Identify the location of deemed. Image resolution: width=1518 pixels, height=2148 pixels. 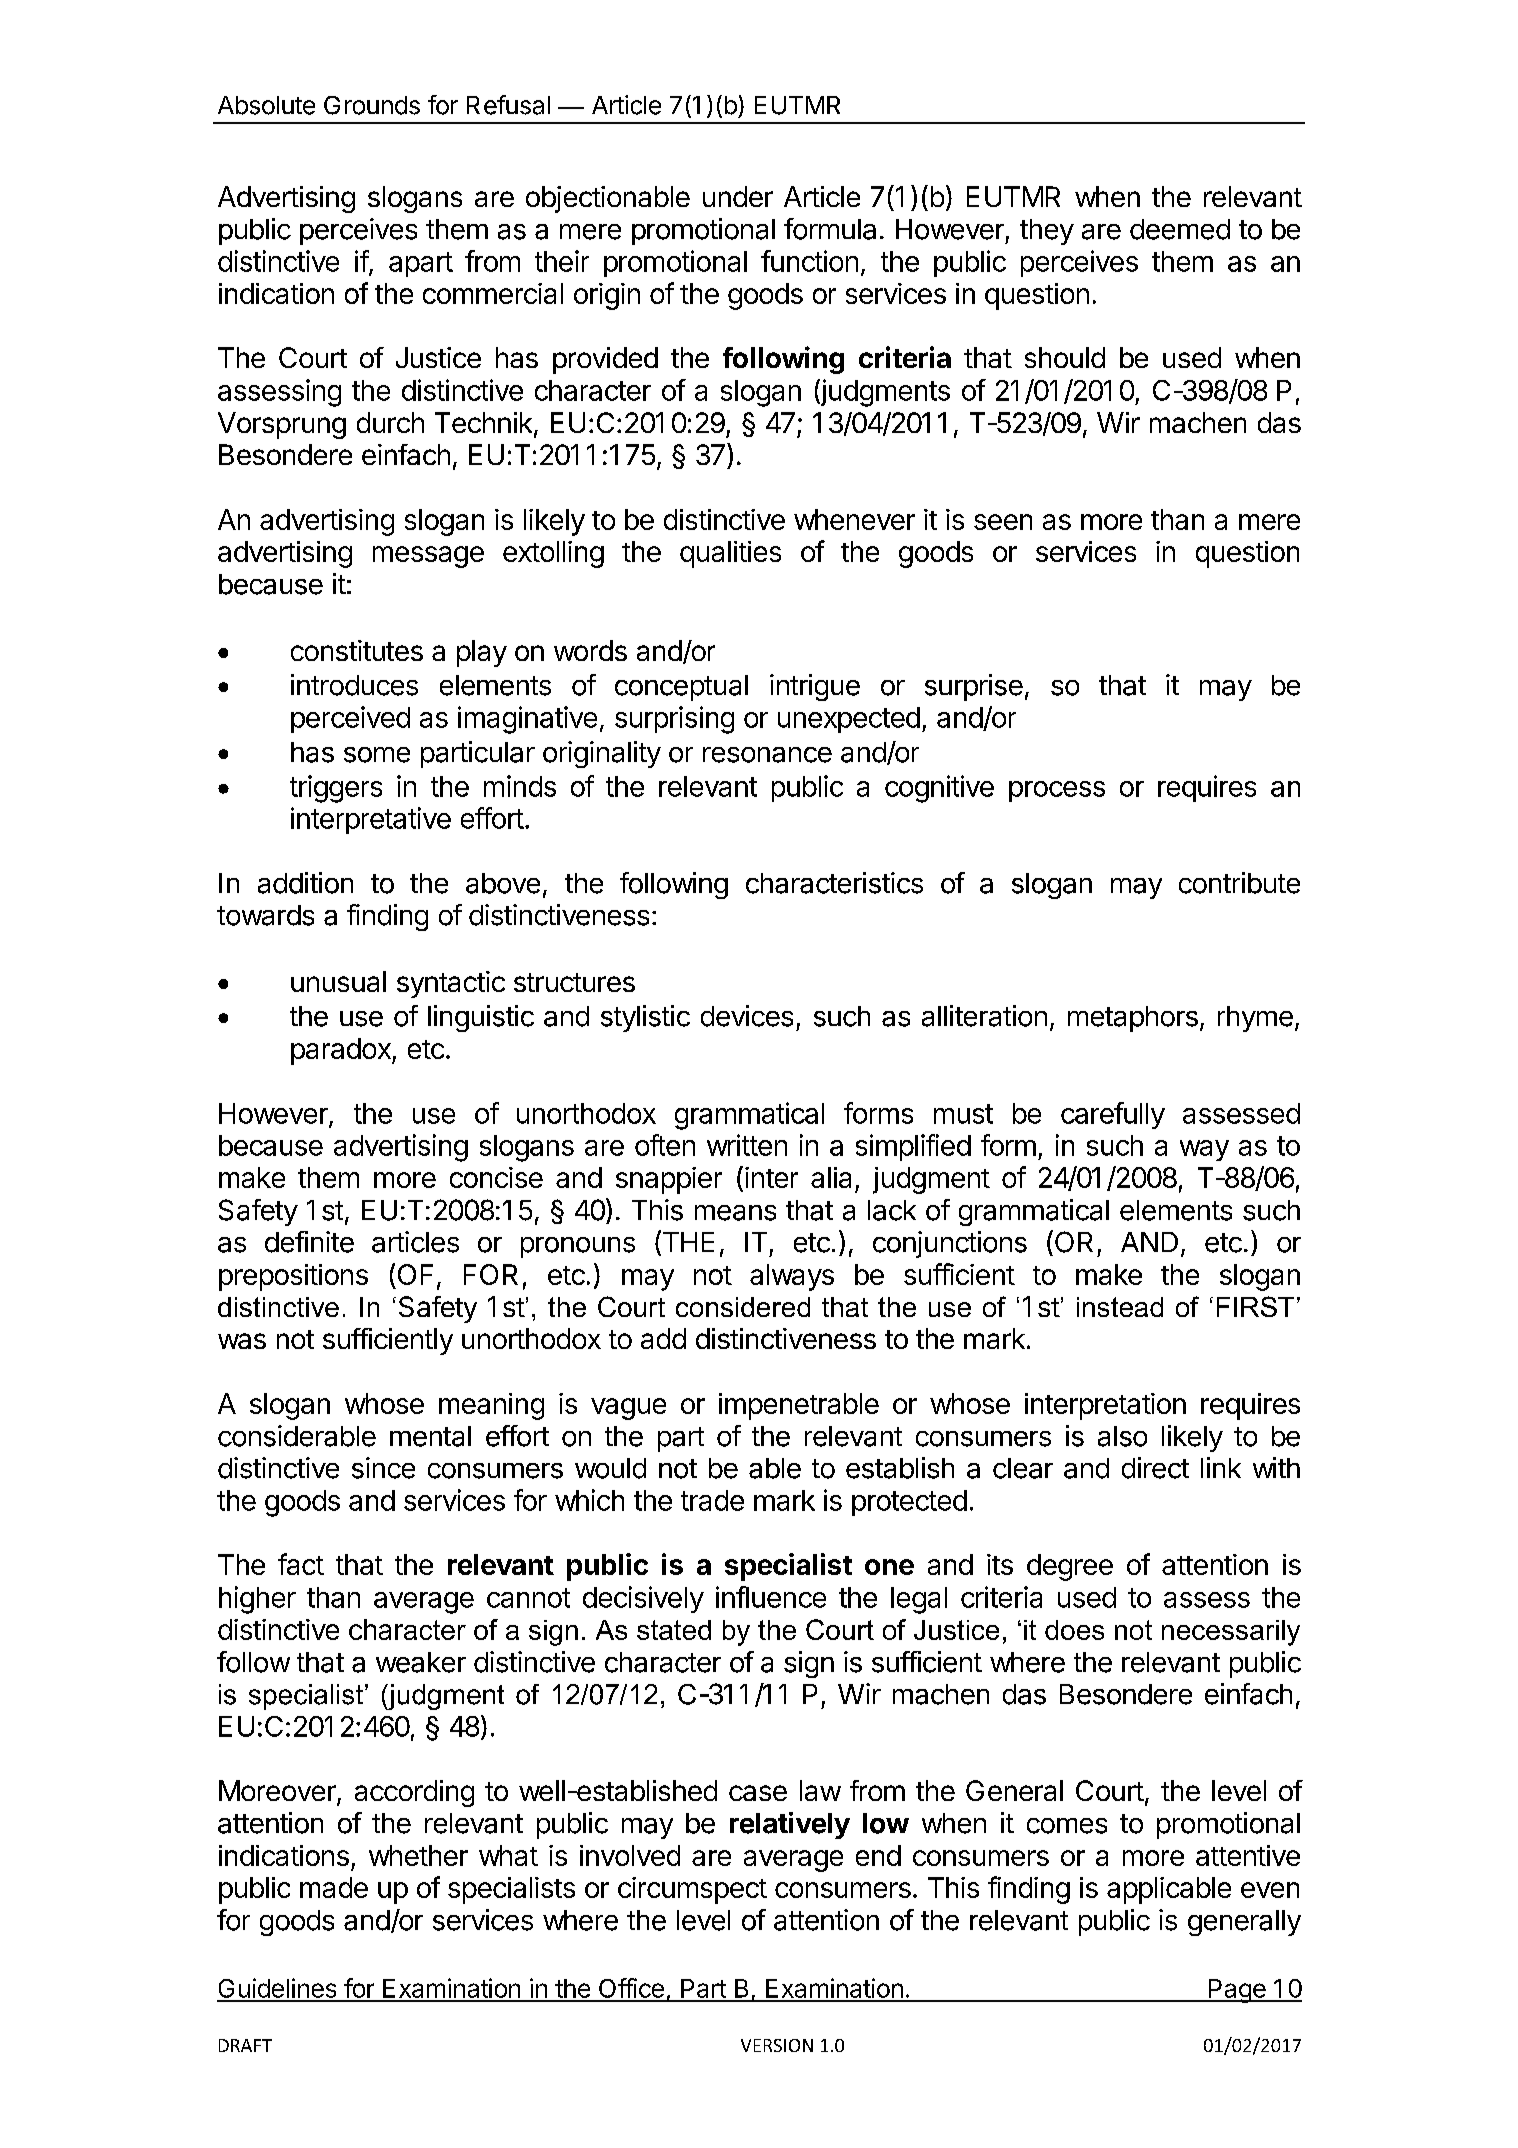
(1180, 229).
